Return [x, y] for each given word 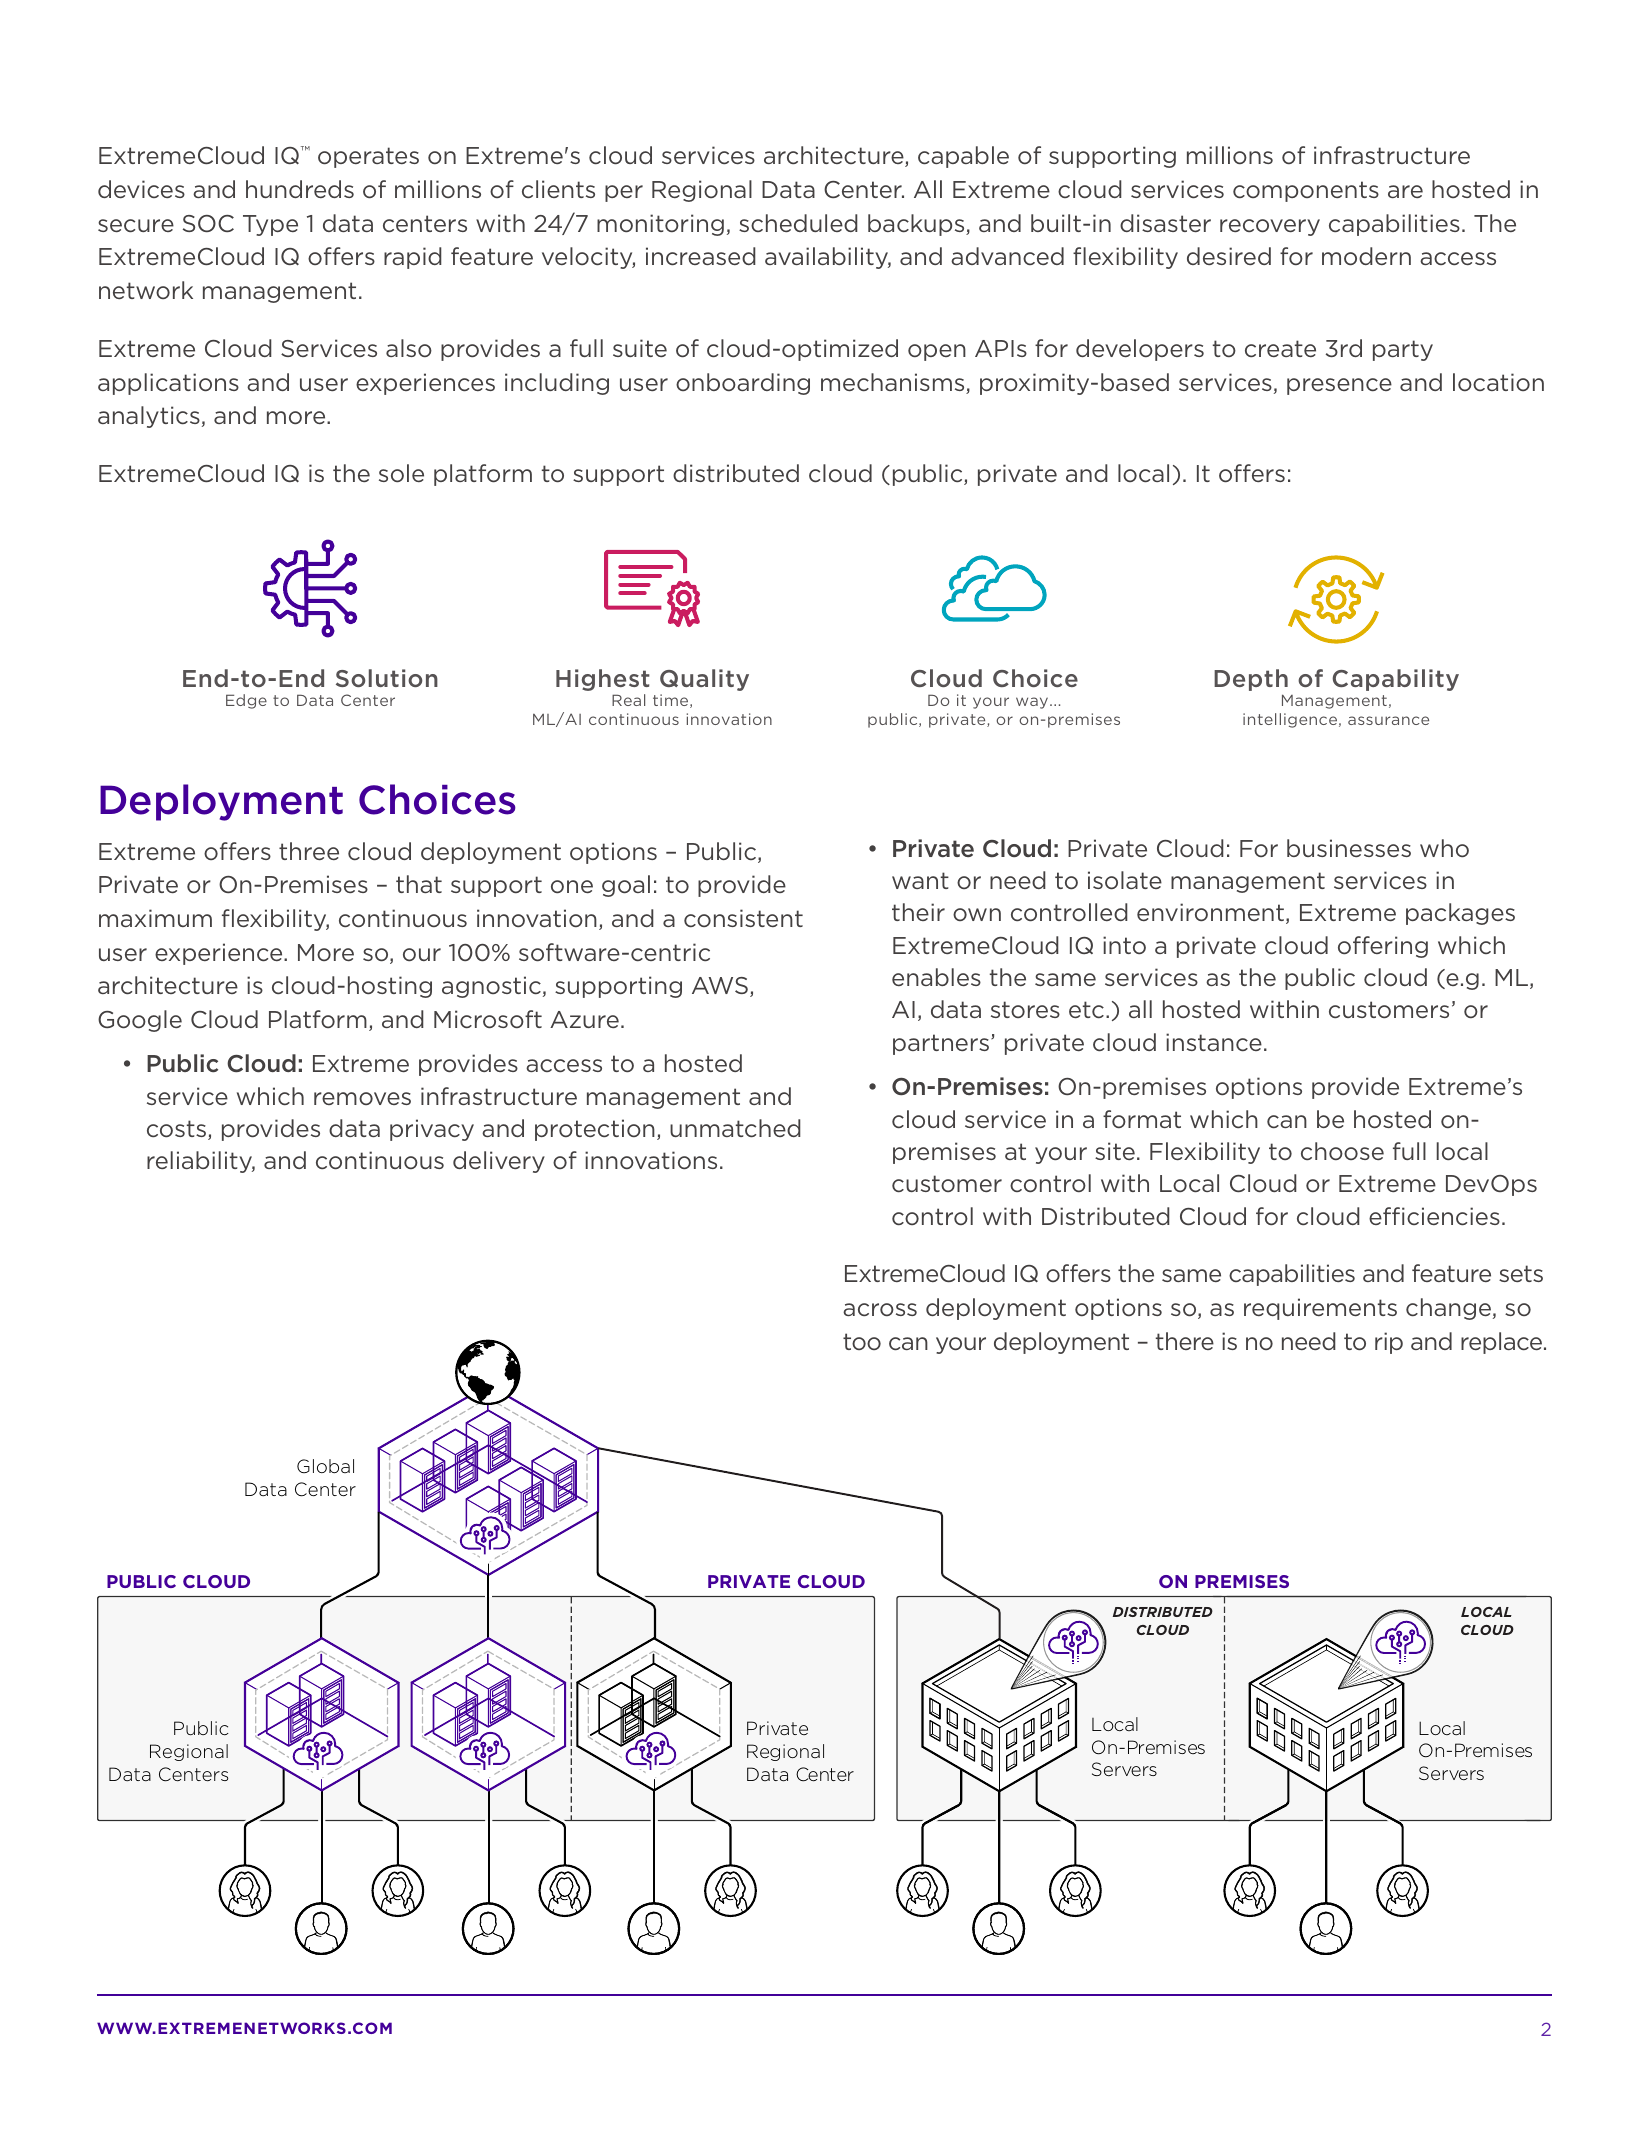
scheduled [798, 223]
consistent [743, 918]
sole [401, 473]
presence [1339, 386]
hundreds [300, 189]
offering [1383, 947]
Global [325, 1466]
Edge [246, 701]
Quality [704, 680]
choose [1342, 1151]
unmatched [735, 1128]
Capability [1395, 680]
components [1306, 191]
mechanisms [894, 383]
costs [176, 1128]
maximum [155, 918]
